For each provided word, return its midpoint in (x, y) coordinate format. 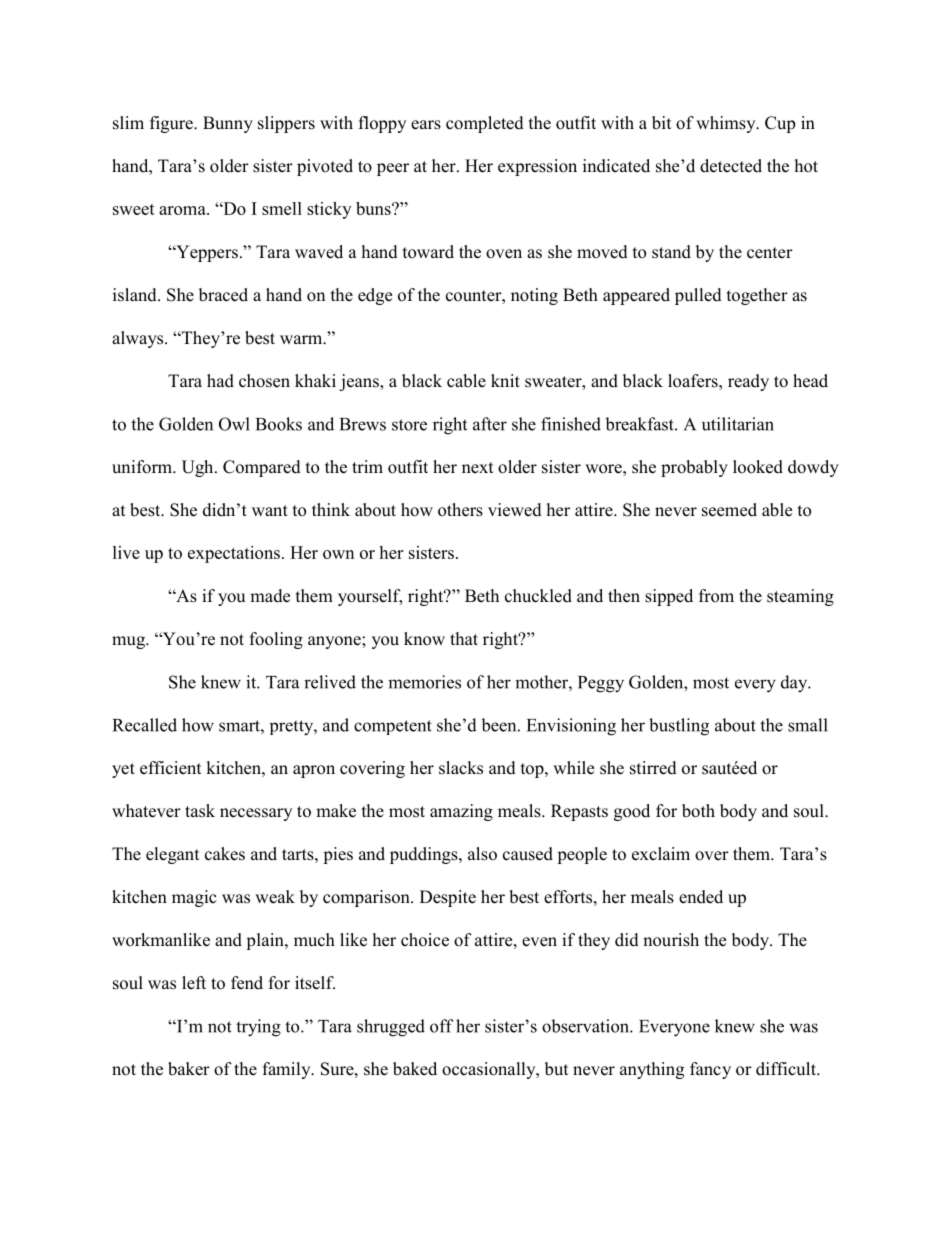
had (220, 381)
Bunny (228, 124)
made (270, 596)
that (464, 638)
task (200, 811)
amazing (461, 812)
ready (748, 382)
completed (485, 124)
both (698, 811)
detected (731, 166)
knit (505, 380)
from (716, 596)
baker (189, 1069)
